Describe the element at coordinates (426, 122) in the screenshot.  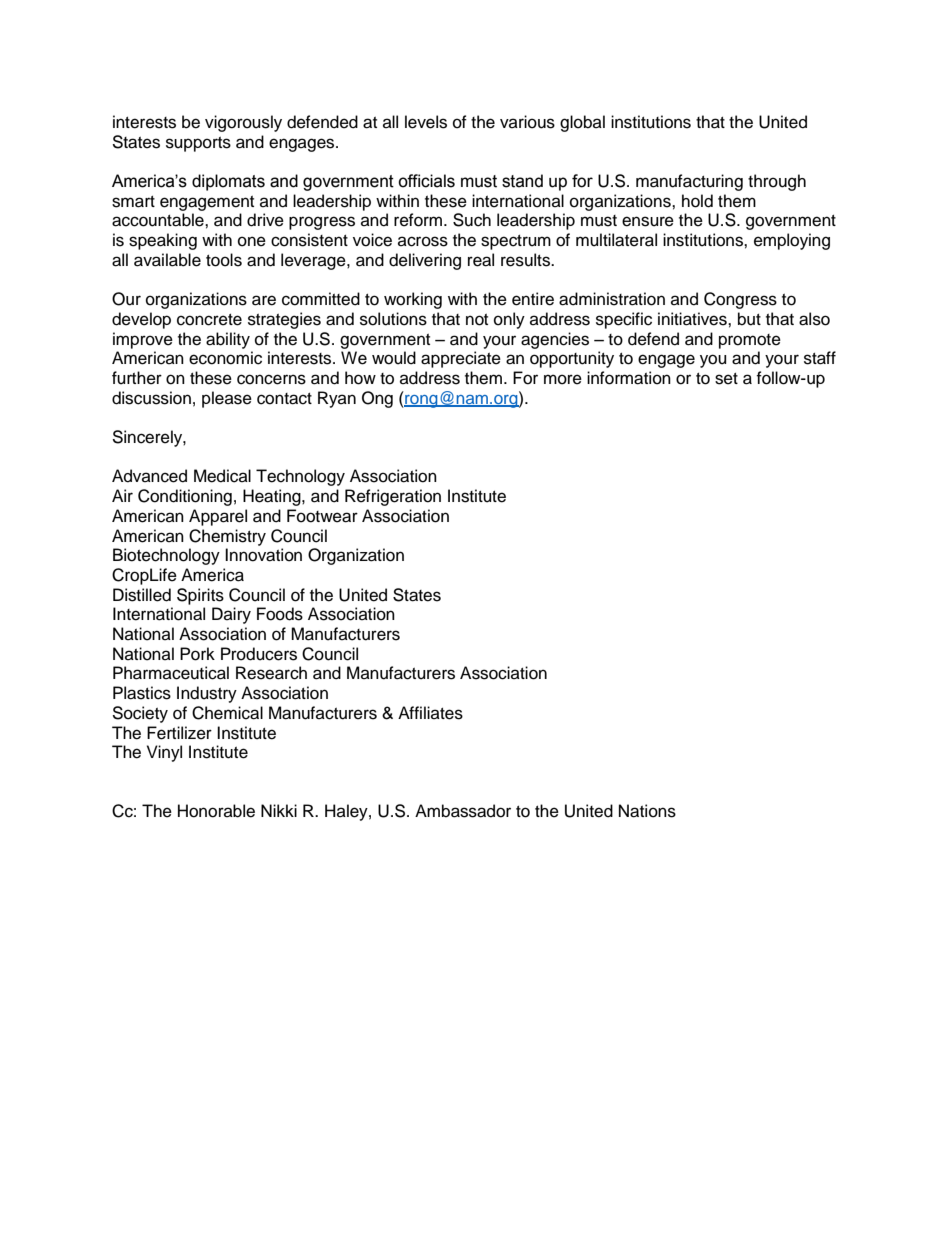
I see `levels` at that location.
